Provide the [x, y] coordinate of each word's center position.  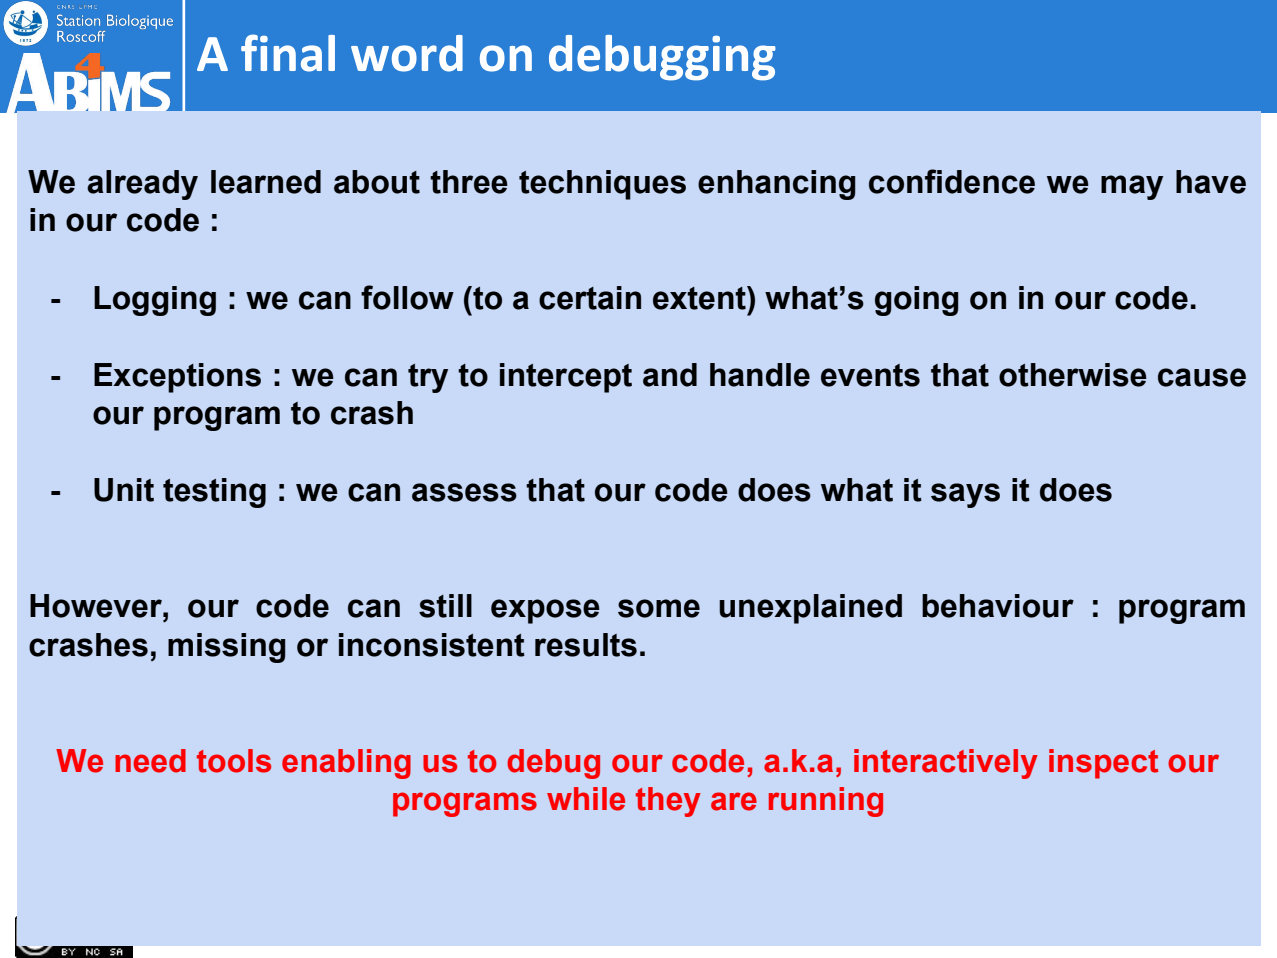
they [668, 802]
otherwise [1073, 375]
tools [234, 761]
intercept [566, 378]
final [288, 53]
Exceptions [177, 378]
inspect [1103, 764]
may [1132, 187]
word [407, 53]
